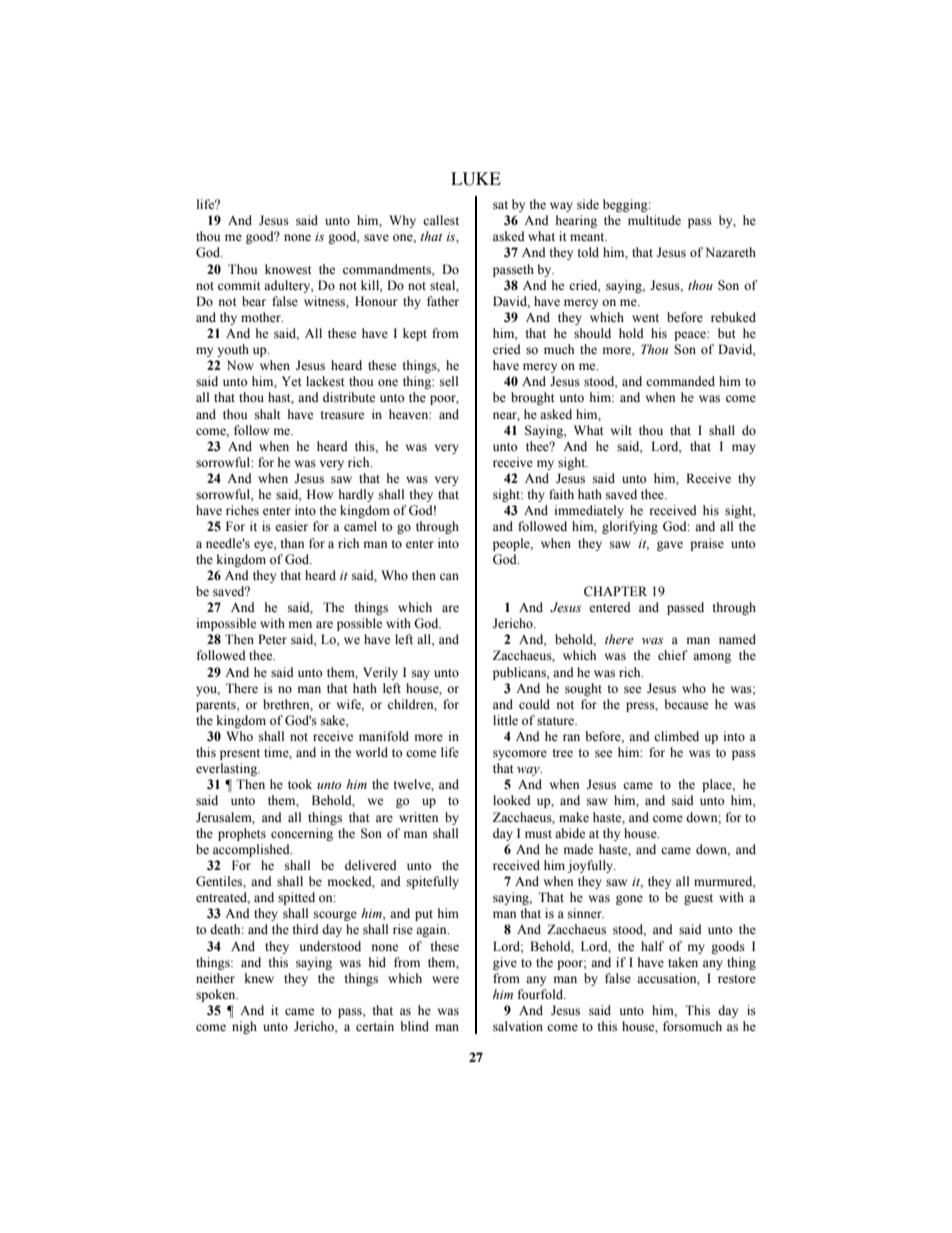 The height and width of the screenshot is (1233, 952). Describe the element at coordinates (505, 720) in the screenshot. I see `little` at that location.
